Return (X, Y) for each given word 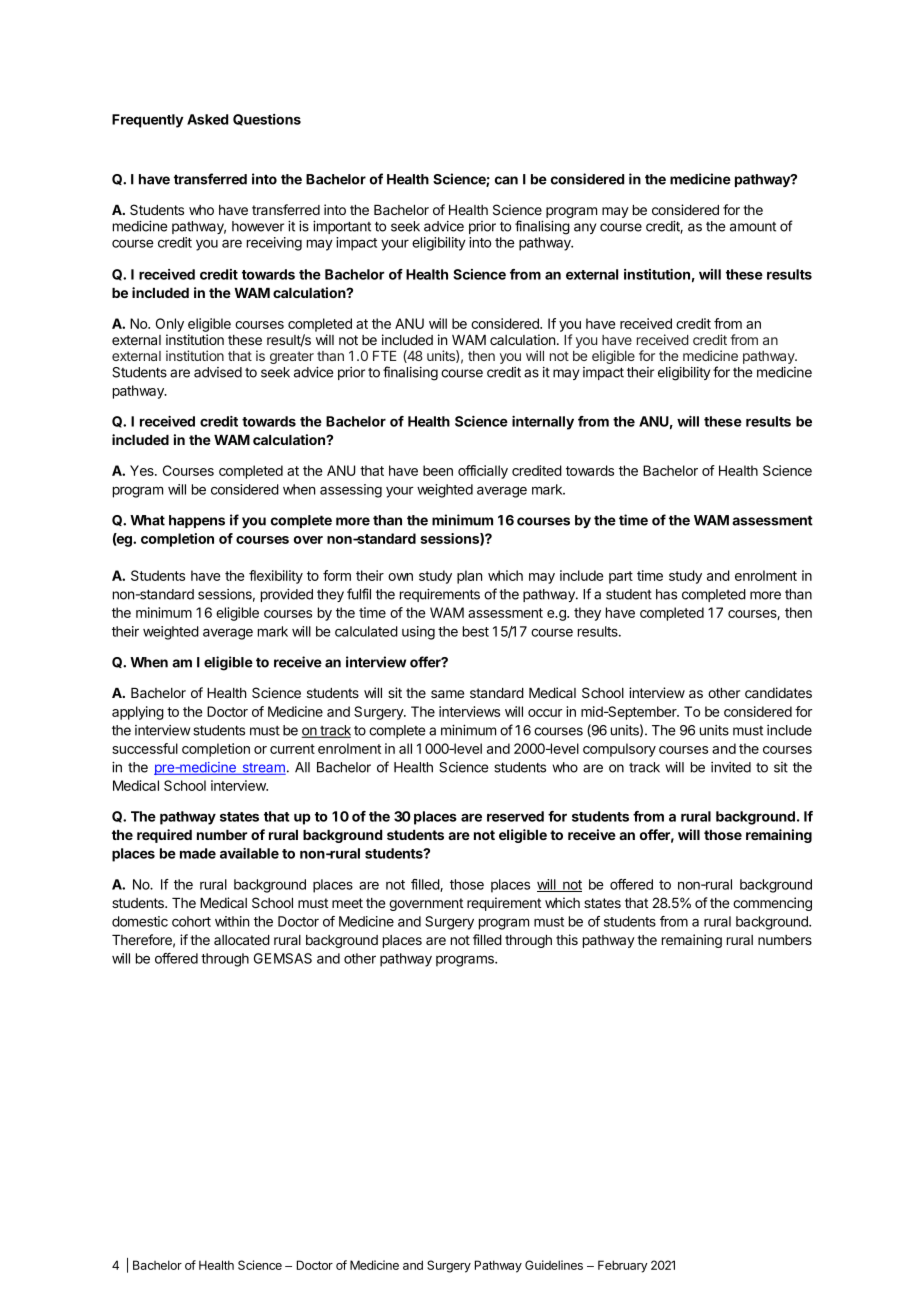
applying (138, 713)
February (622, 1266)
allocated (242, 940)
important (342, 227)
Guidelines (554, 1265)
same (447, 694)
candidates (778, 692)
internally (543, 423)
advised (218, 372)
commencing (772, 904)
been (438, 470)
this (567, 939)
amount (753, 227)
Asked (207, 119)
